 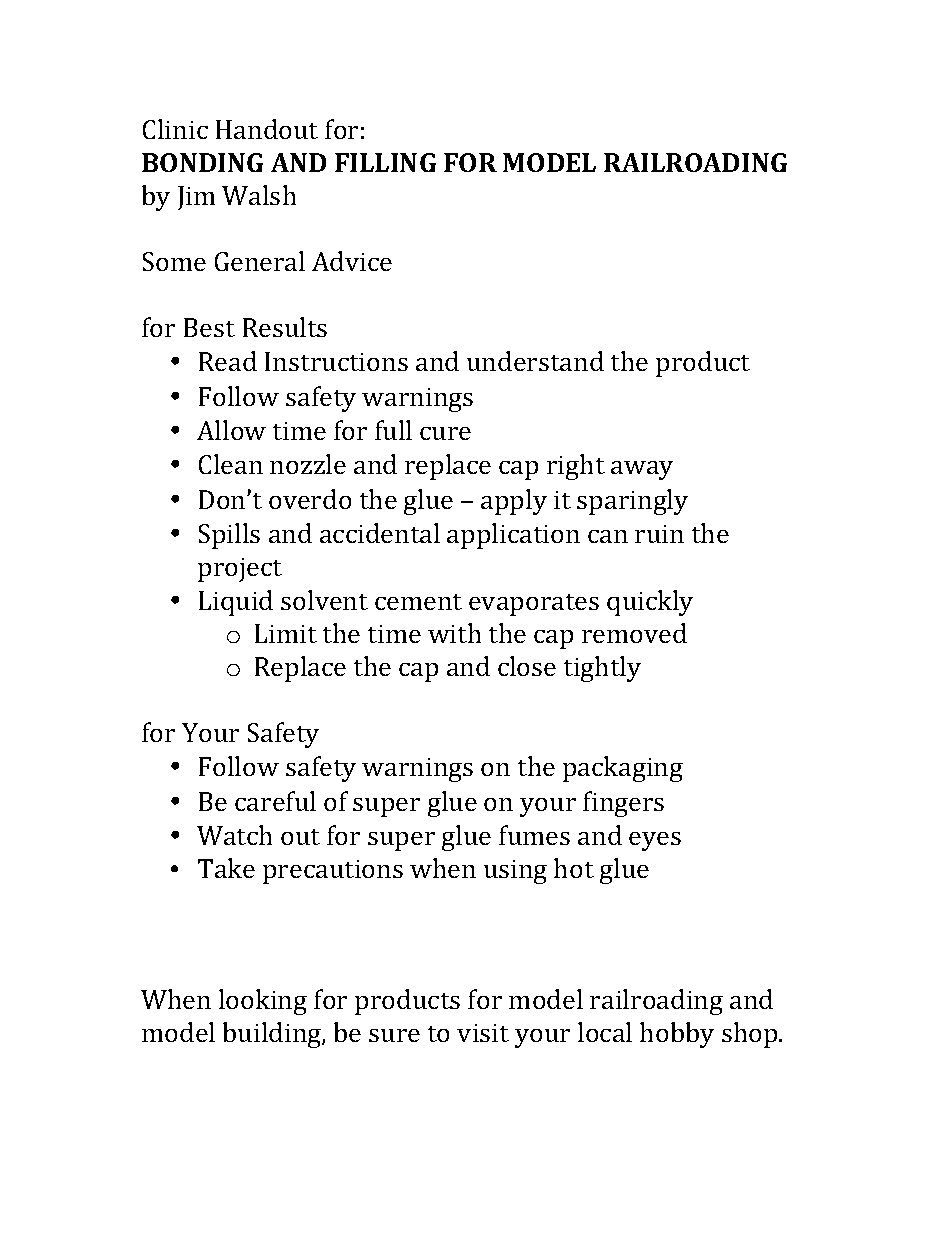 I want to click on fingers, so click(x=623, y=804).
